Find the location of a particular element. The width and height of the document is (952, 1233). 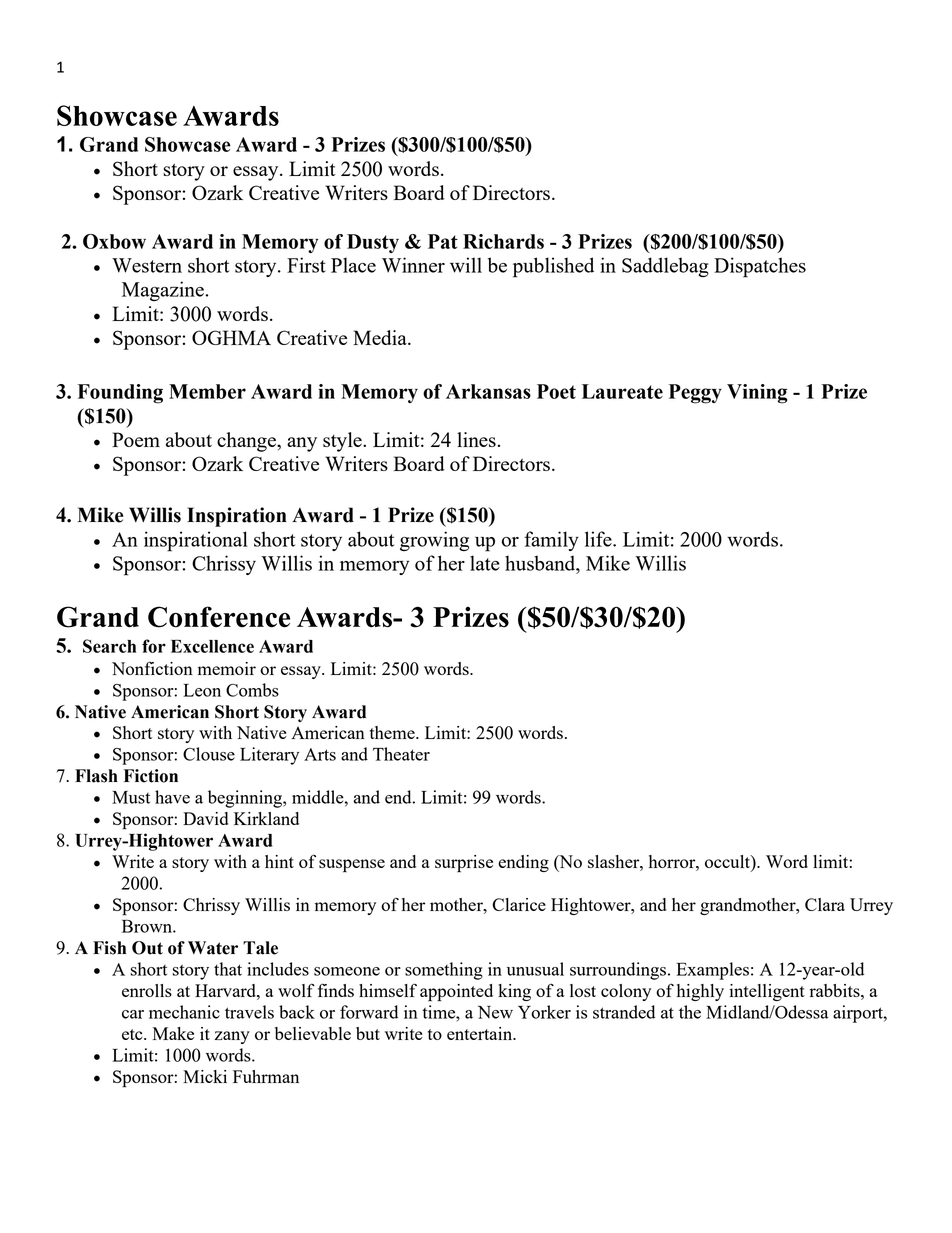

David is located at coordinates (205, 818).
